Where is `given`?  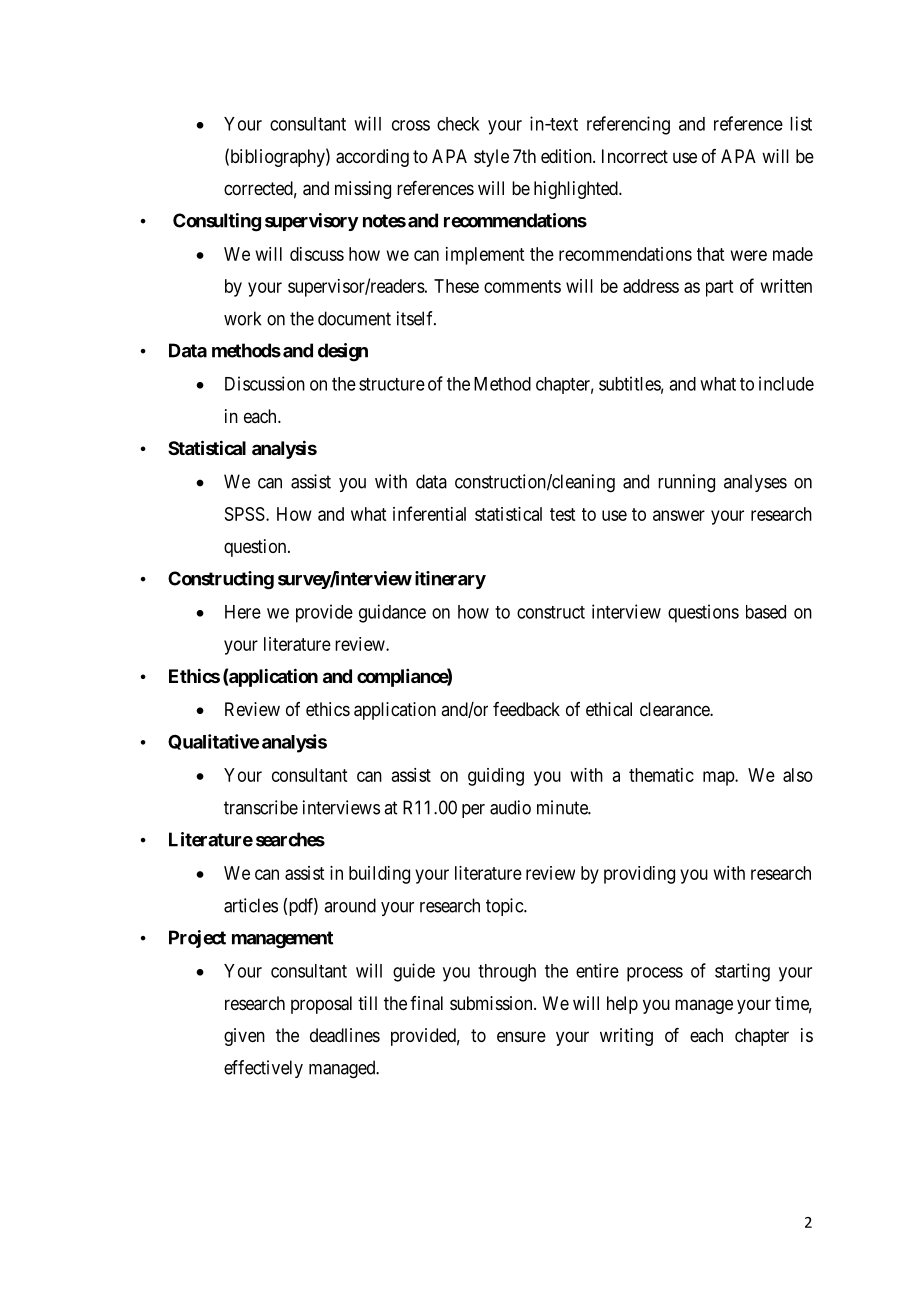 given is located at coordinates (244, 1037).
